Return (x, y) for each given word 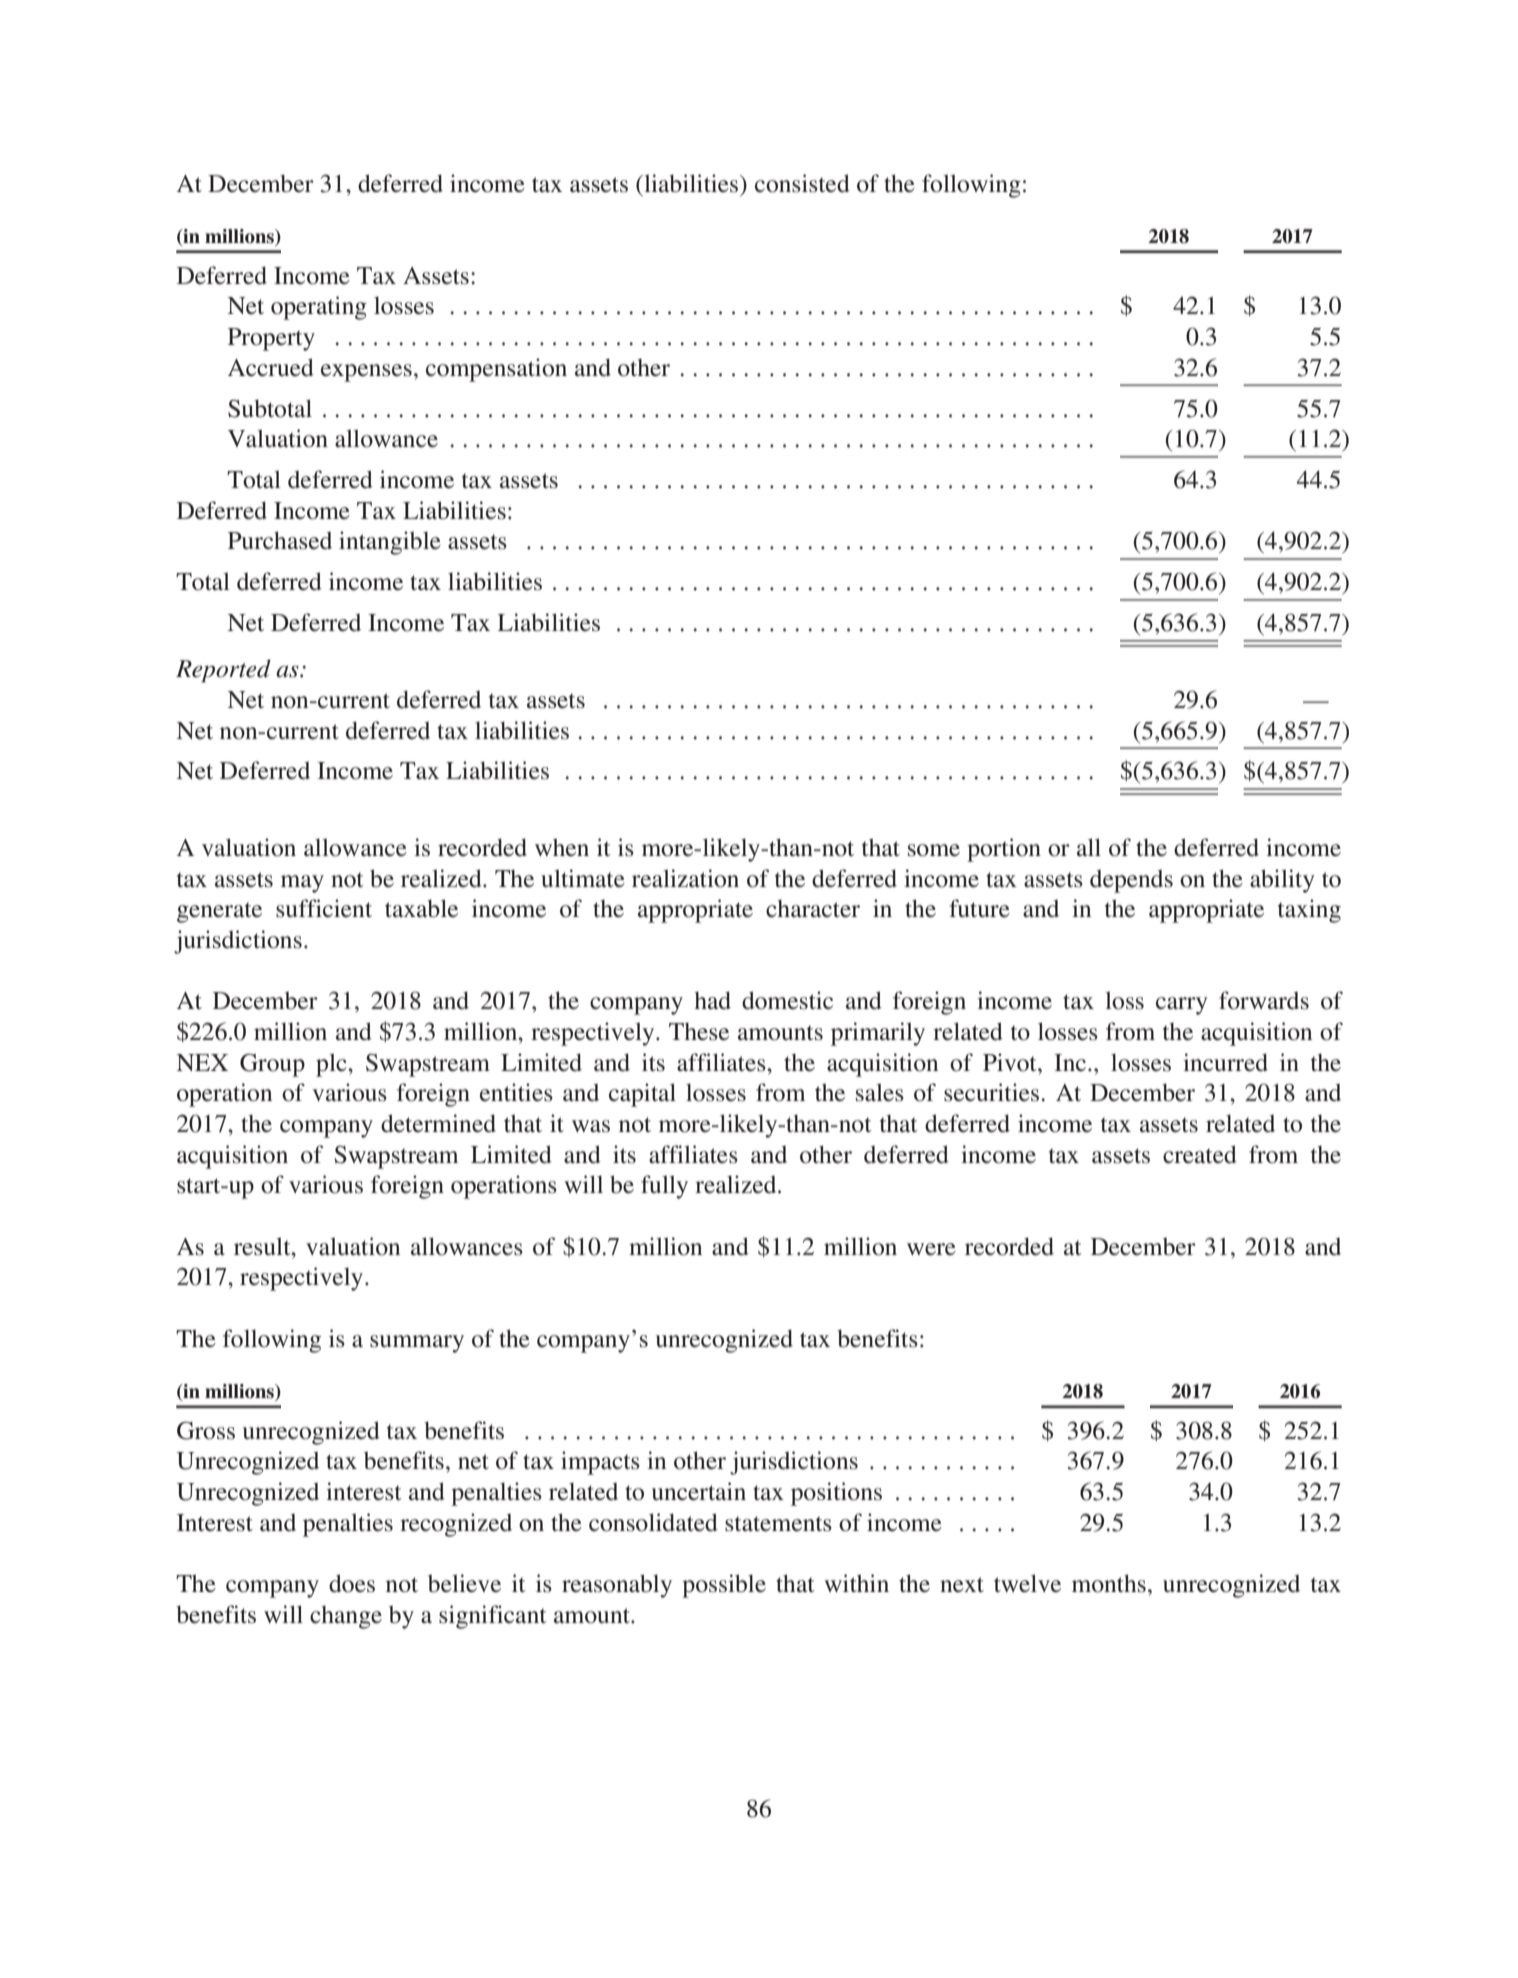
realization (685, 878)
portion (1004, 850)
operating (319, 308)
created (1200, 1154)
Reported (223, 671)
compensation (496, 370)
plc (332, 1065)
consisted (802, 183)
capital (642, 1095)
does (352, 1583)
